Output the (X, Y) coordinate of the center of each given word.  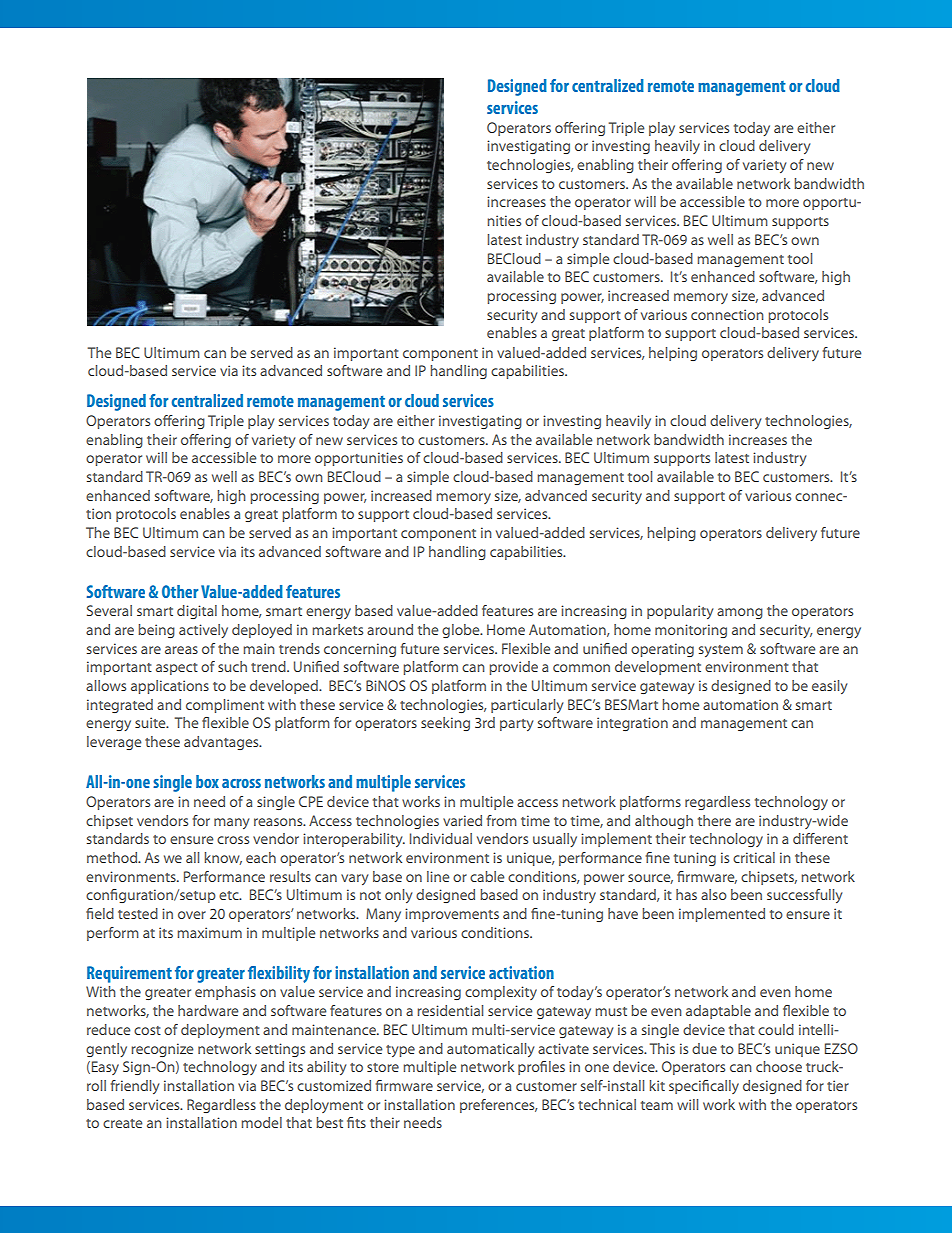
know (223, 858)
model (261, 1122)
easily (829, 687)
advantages (222, 743)
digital (197, 612)
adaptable (718, 1012)
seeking (445, 724)
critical (754, 857)
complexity (501, 993)
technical (607, 1104)
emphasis (225, 993)
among (740, 613)
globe (462, 631)
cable (487, 876)
